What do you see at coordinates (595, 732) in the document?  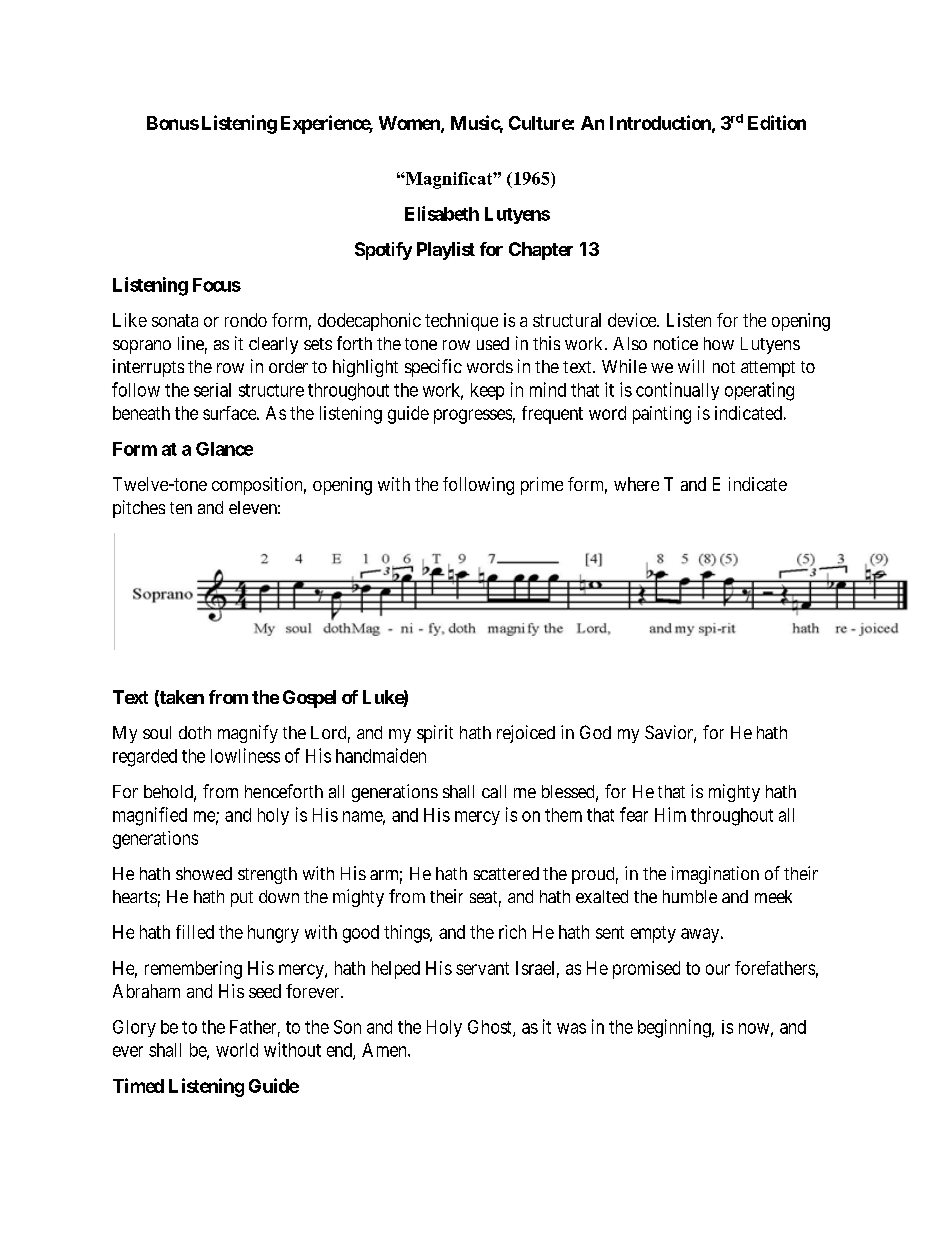 I see `God` at bounding box center [595, 732].
